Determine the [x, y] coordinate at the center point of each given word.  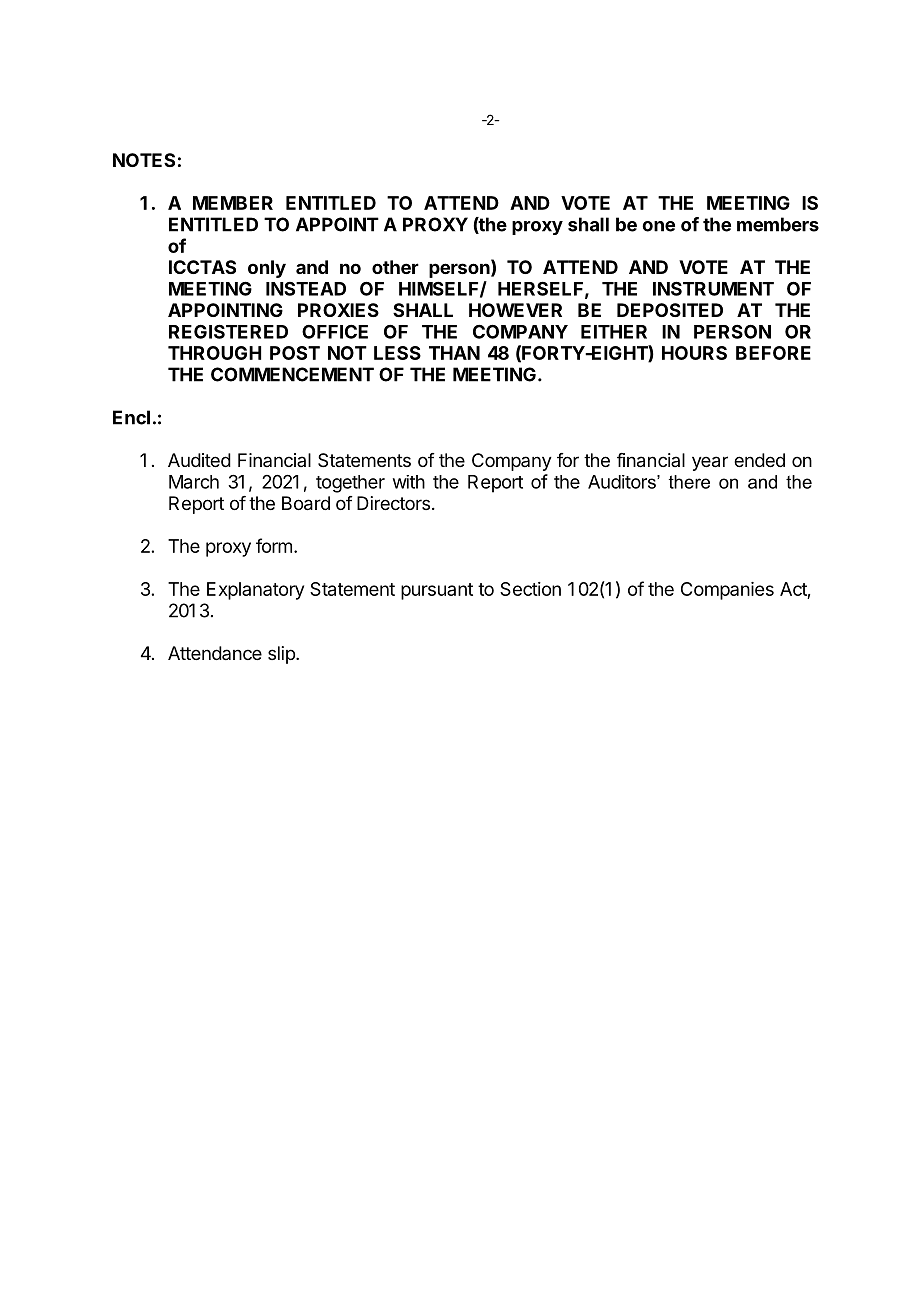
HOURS [694, 353]
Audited [199, 460]
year [710, 463]
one [658, 226]
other [395, 267]
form [274, 545]
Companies [727, 591]
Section [530, 589]
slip [282, 655]
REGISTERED [228, 331]
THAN [454, 353]
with [409, 482]
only [267, 269]
